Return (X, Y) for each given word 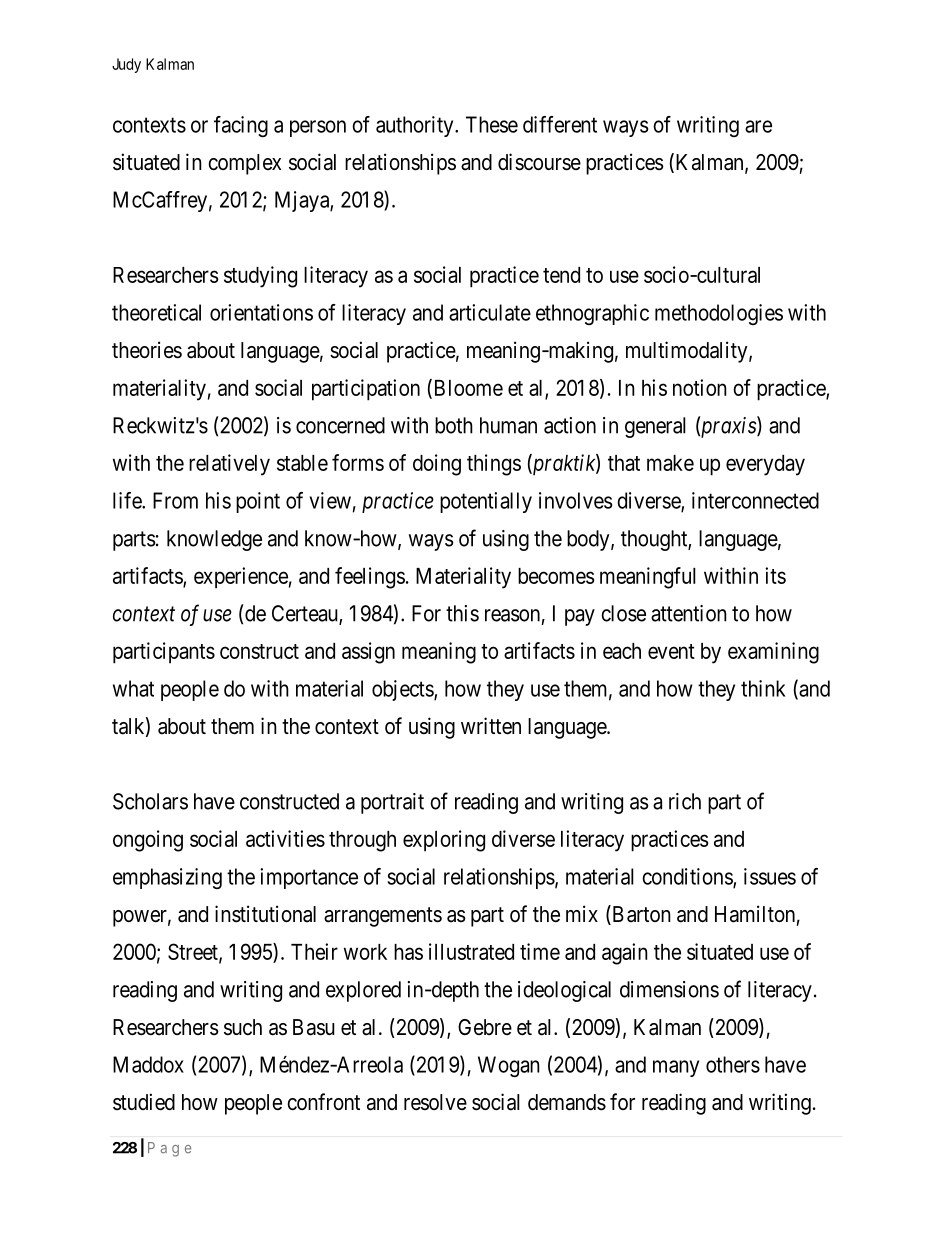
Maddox (148, 1064)
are (758, 126)
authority (416, 126)
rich (685, 801)
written (491, 726)
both (454, 425)
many (676, 1068)
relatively (229, 465)
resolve (435, 1102)
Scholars (150, 801)
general (655, 427)
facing (241, 126)
